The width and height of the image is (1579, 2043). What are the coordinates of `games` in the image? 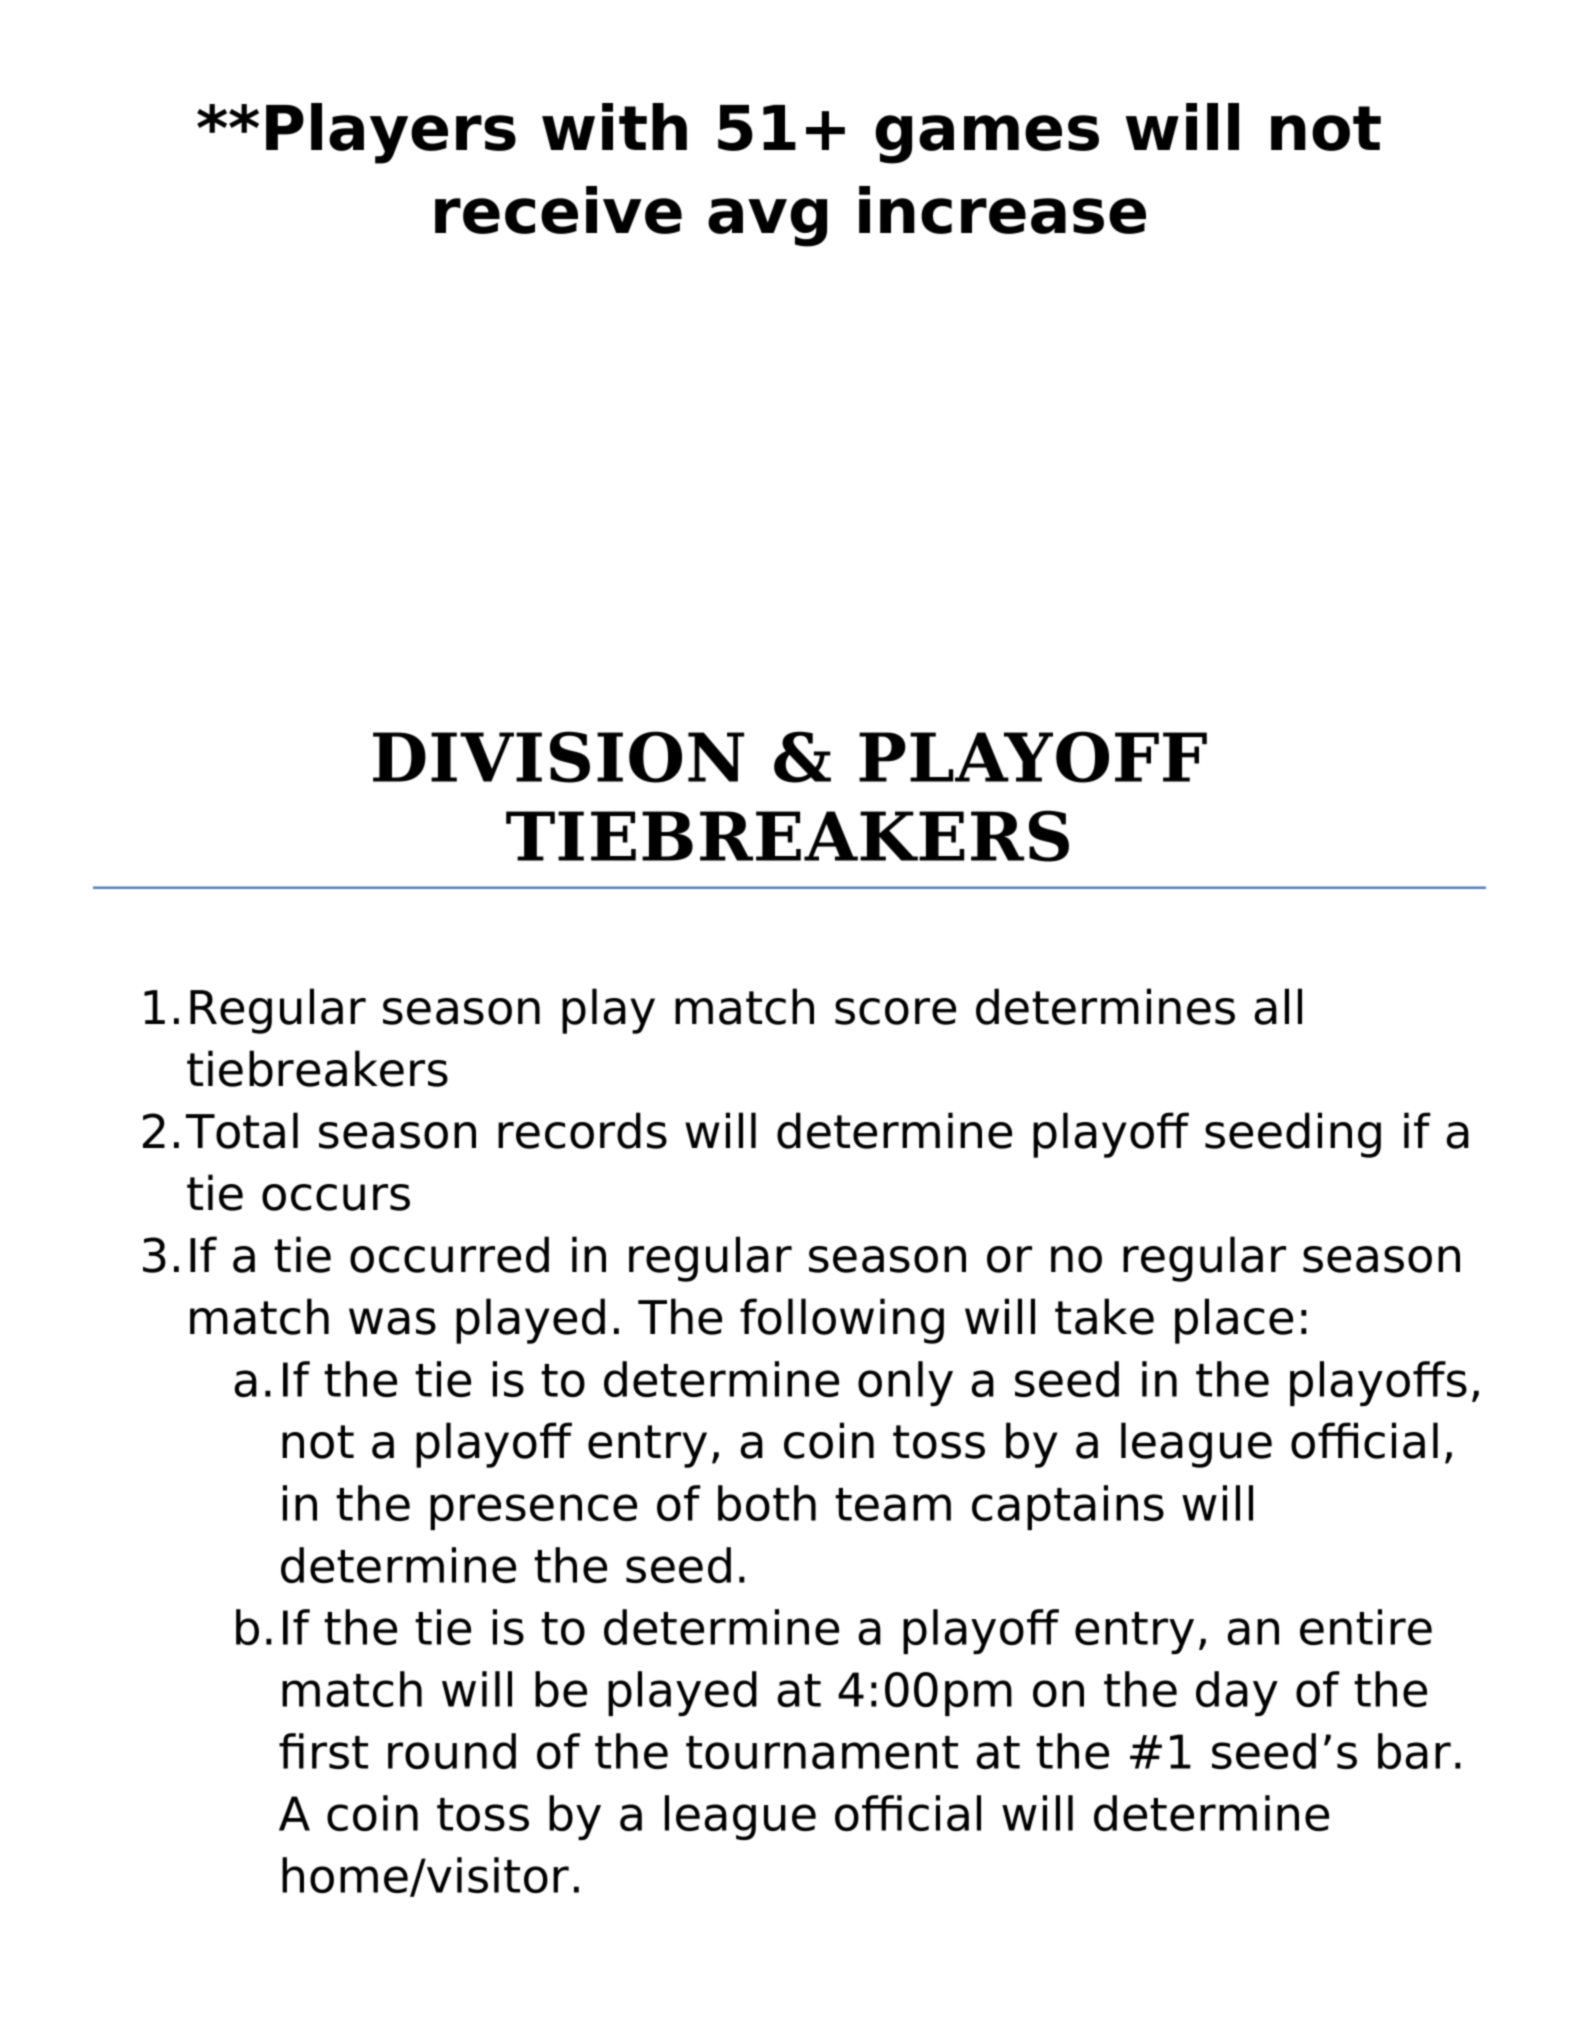 It's located at (987, 139).
